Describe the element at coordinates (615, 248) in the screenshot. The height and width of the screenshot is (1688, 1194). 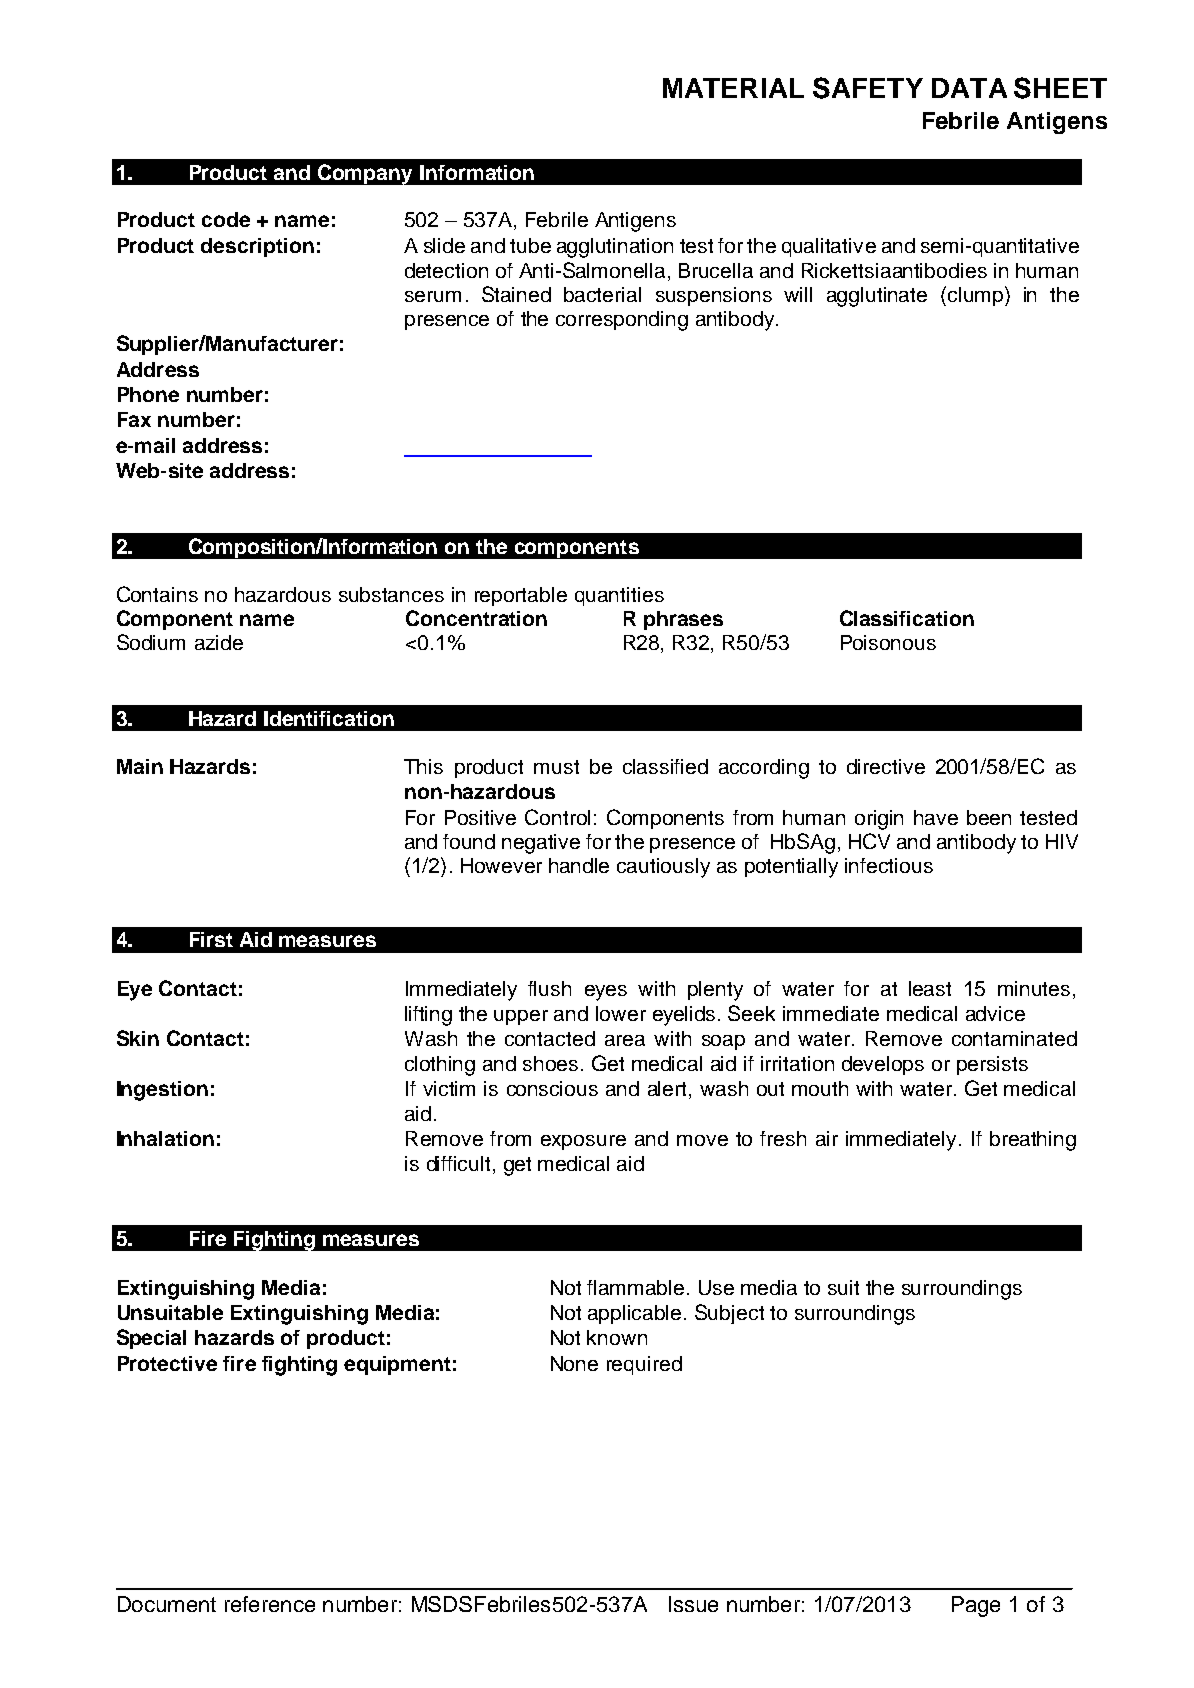
I see `agglutination` at that location.
